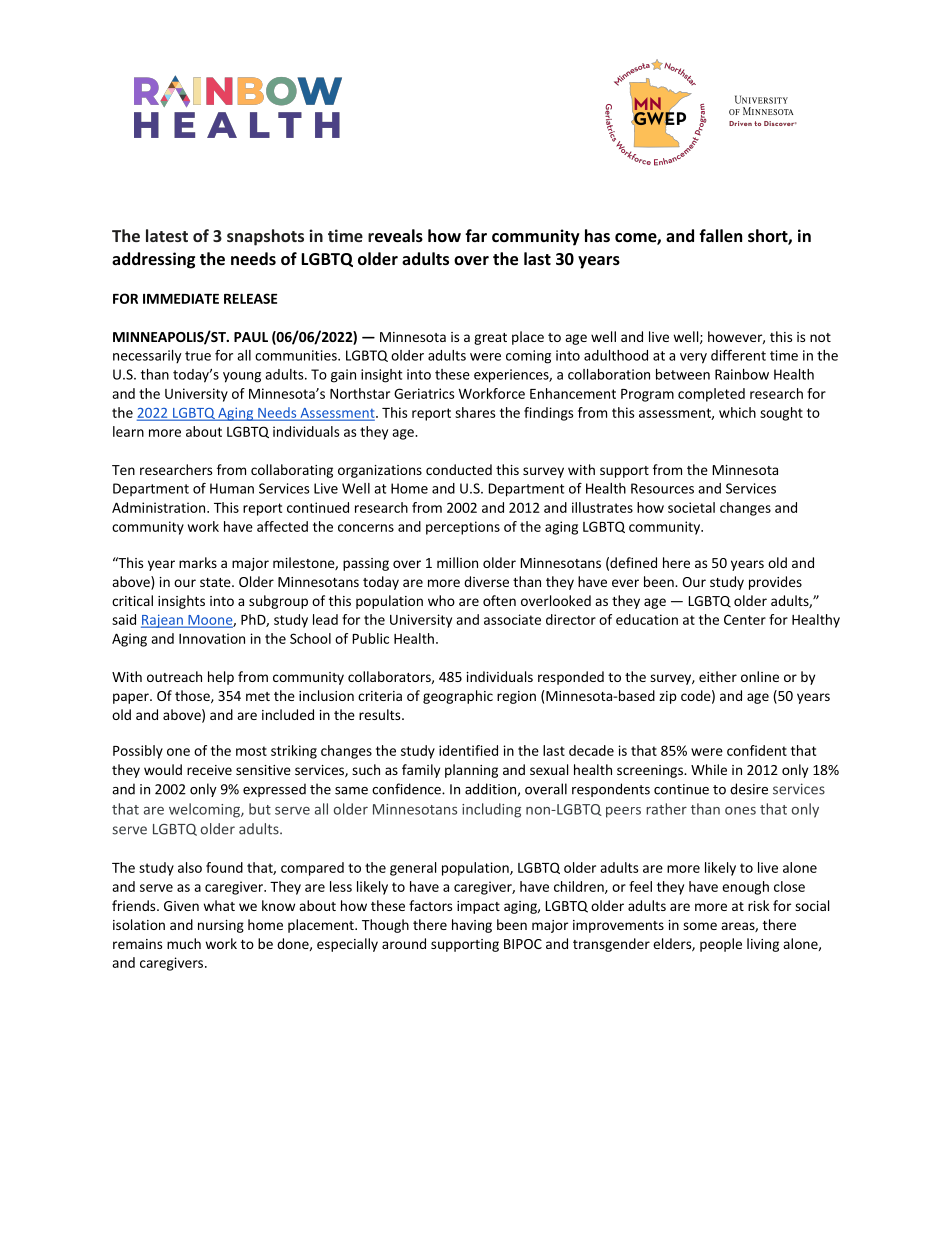 Image resolution: width=952 pixels, height=1233 pixels. Describe the element at coordinates (476, 235) in the screenshot. I see `far` at that location.
